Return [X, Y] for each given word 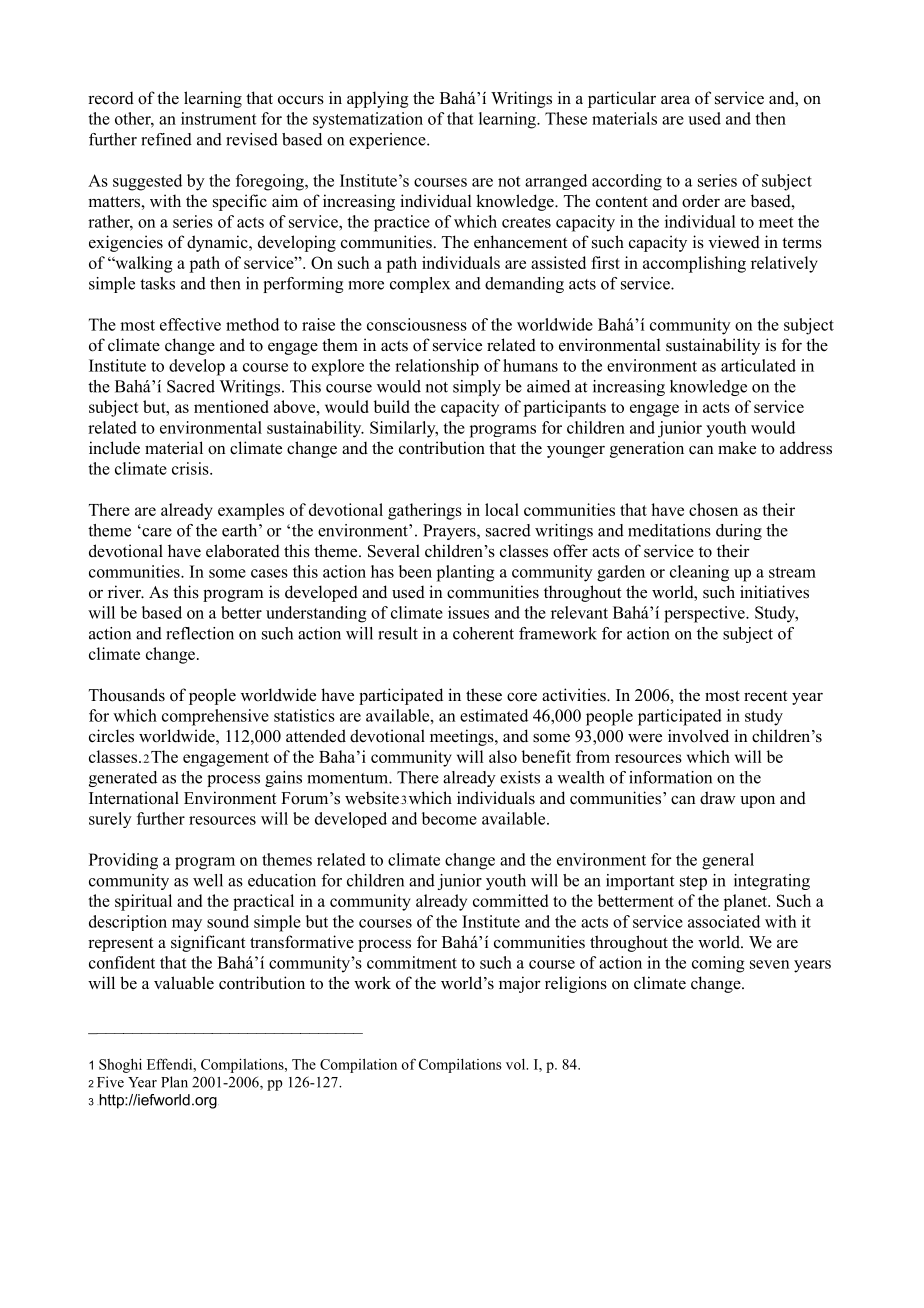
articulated [758, 365]
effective [190, 324]
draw [718, 798]
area [675, 100]
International [134, 798]
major [520, 984]
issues [468, 612]
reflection [200, 633]
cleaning [699, 573]
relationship [437, 367]
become [449, 818]
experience [388, 141]
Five [110, 1082]
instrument [218, 118]
